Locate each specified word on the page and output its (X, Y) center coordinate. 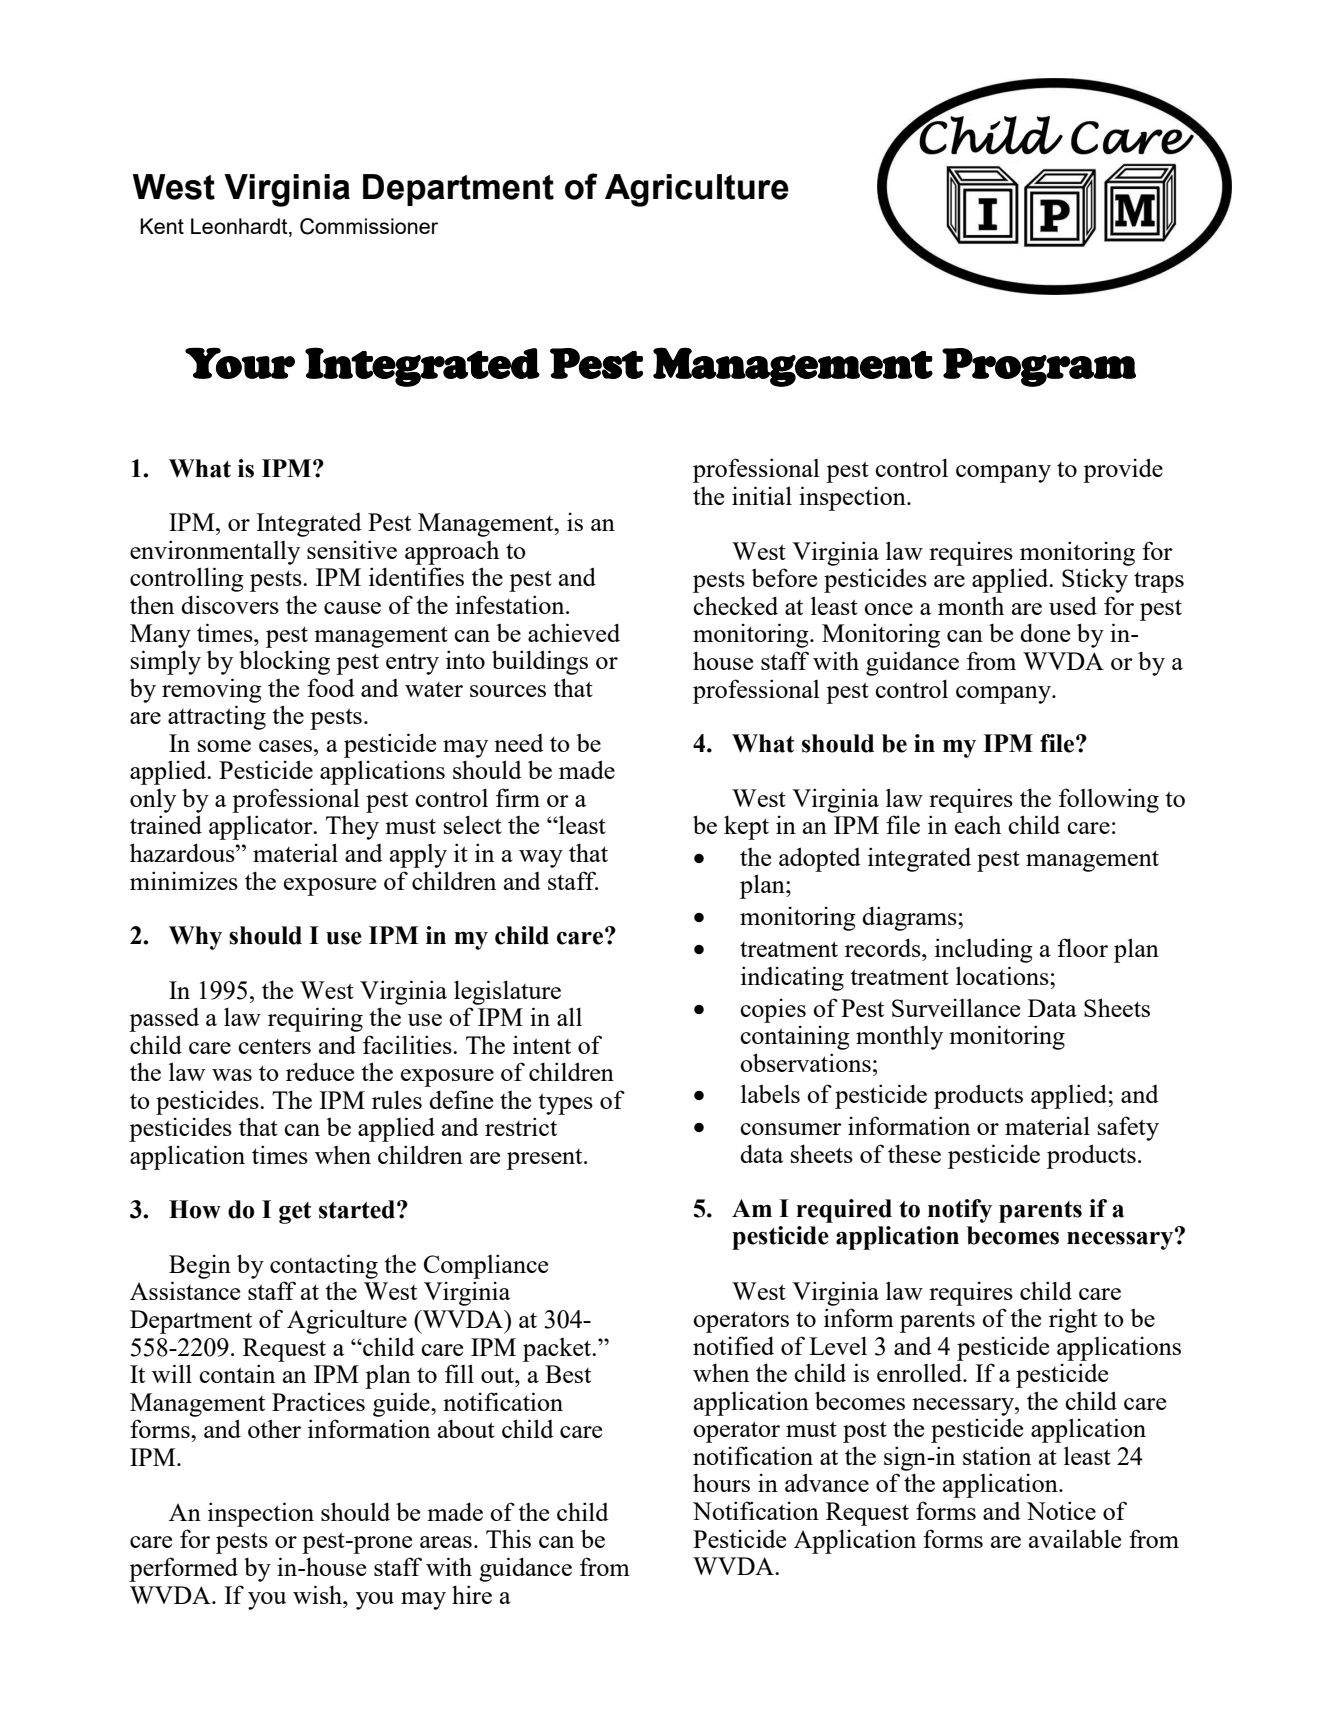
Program (1039, 367)
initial (762, 495)
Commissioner (369, 226)
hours (721, 1482)
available (1075, 1538)
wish (319, 1594)
